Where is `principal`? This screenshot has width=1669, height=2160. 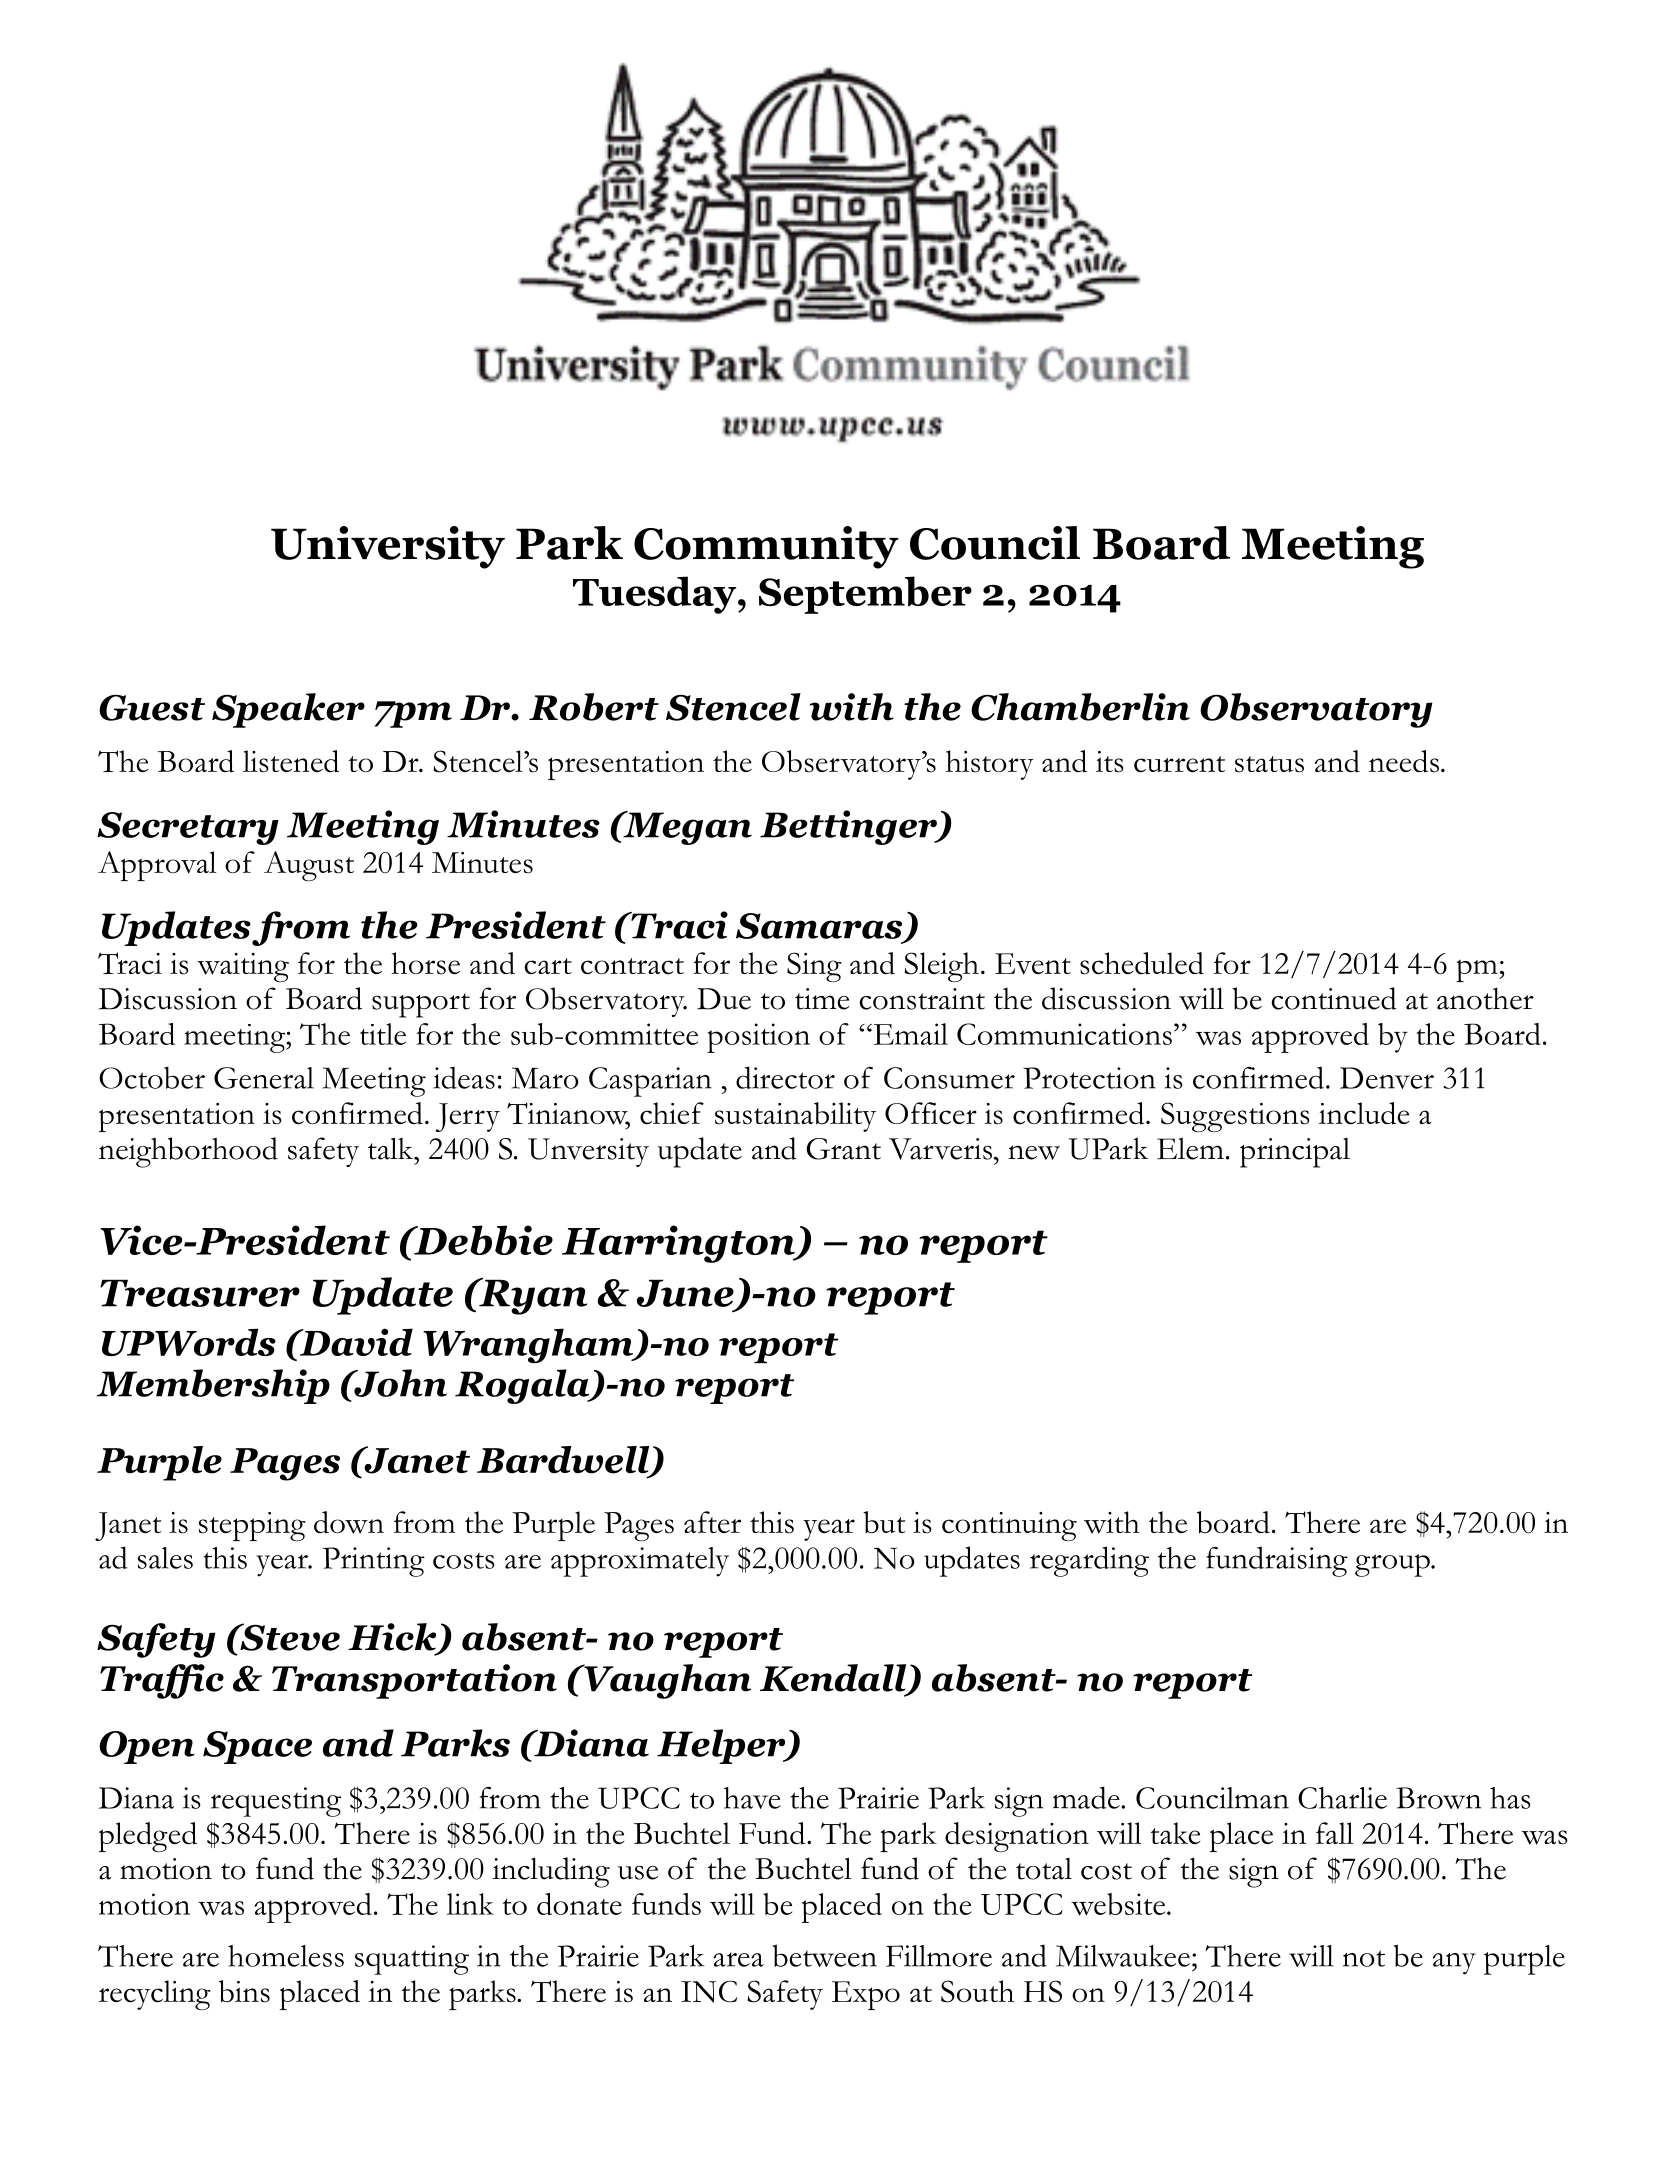
principal is located at coordinates (1295, 1153).
